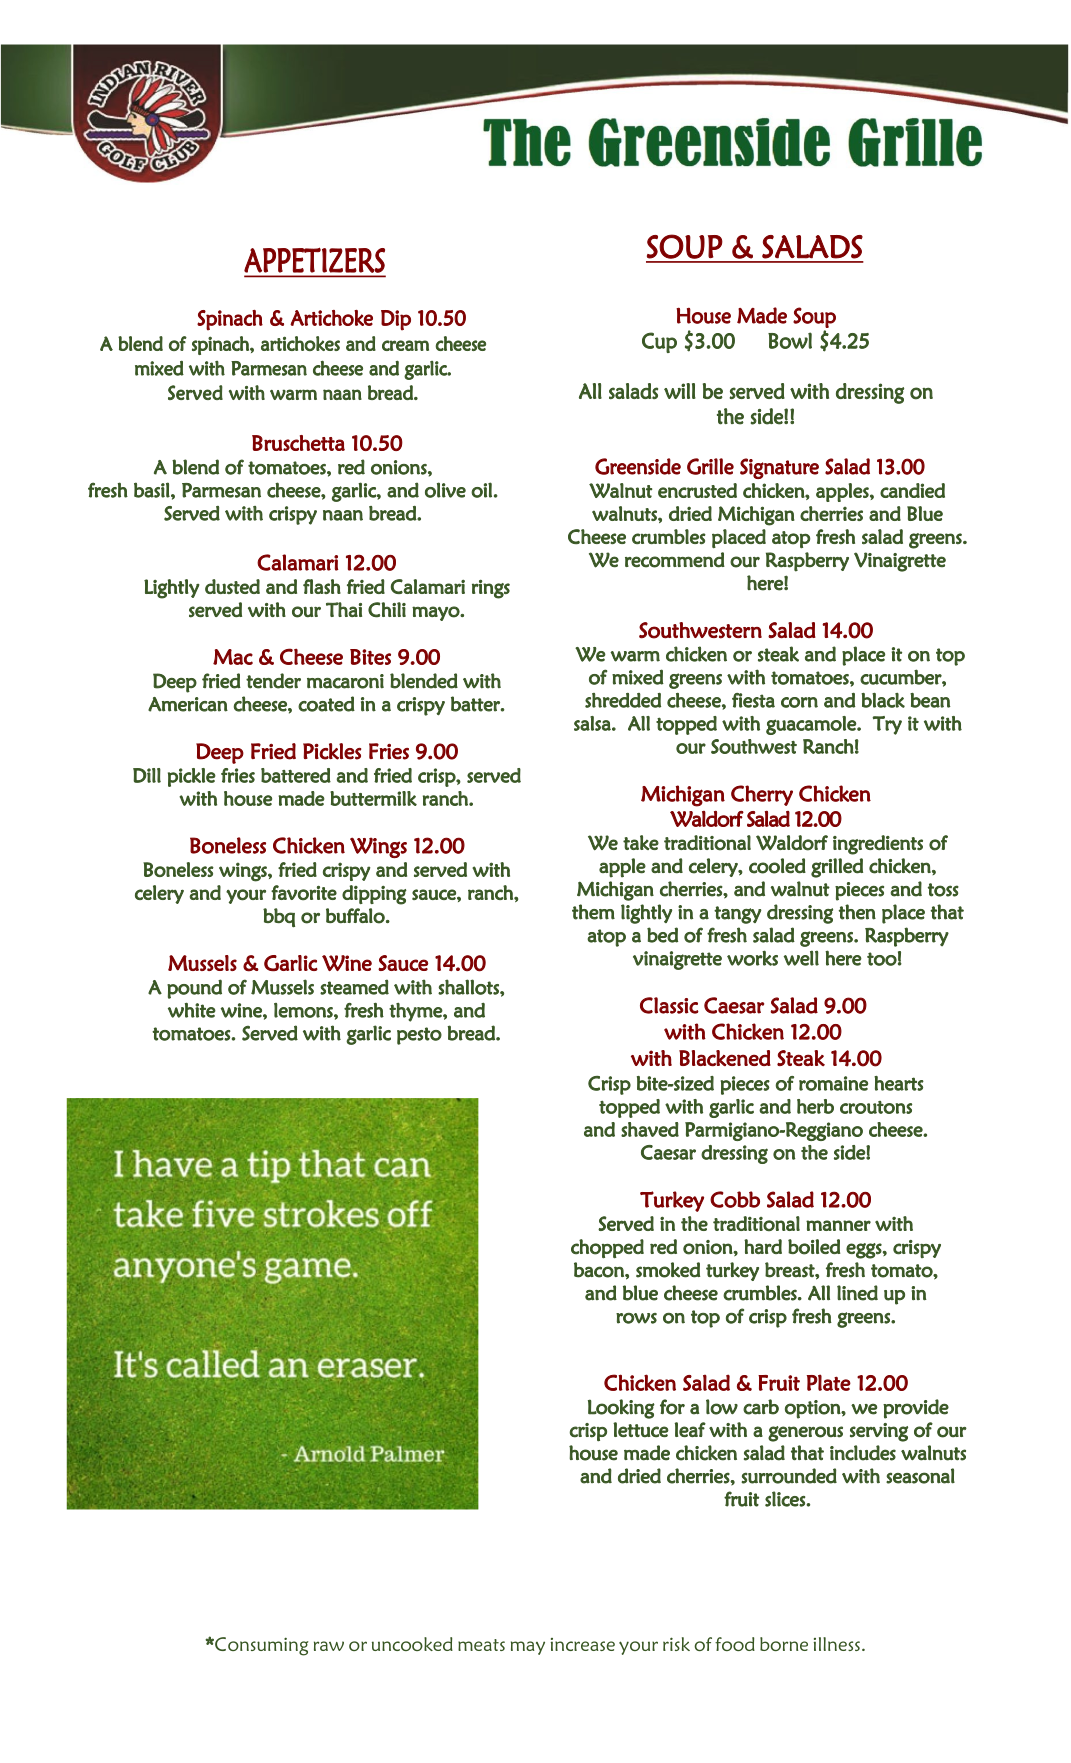 Image resolution: width=1071 pixels, height=1763 pixels. Describe the element at coordinates (273, 681) in the screenshot. I see `tender` at that location.
